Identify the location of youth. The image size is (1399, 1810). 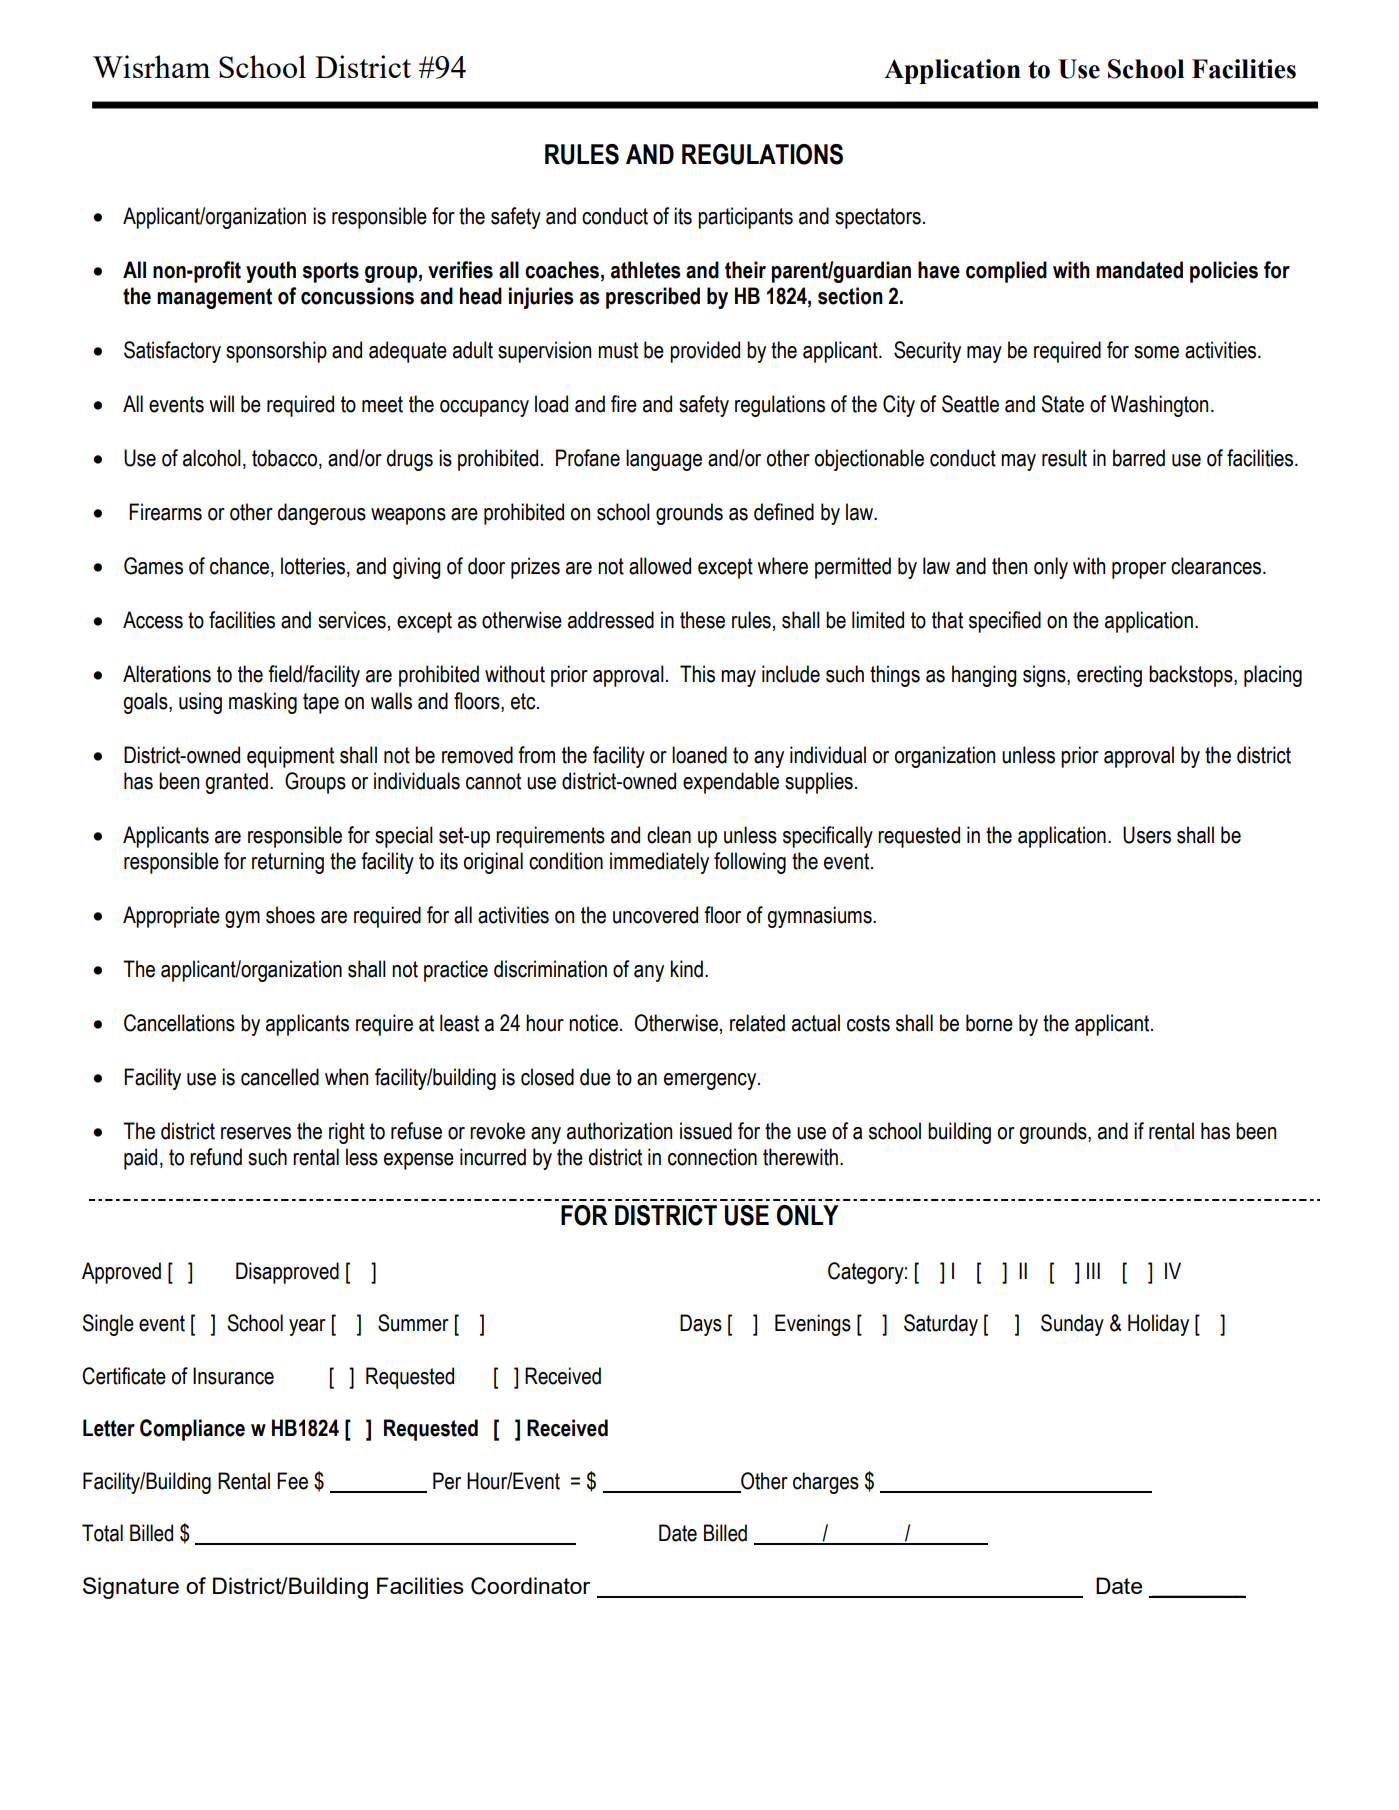
(271, 272).
